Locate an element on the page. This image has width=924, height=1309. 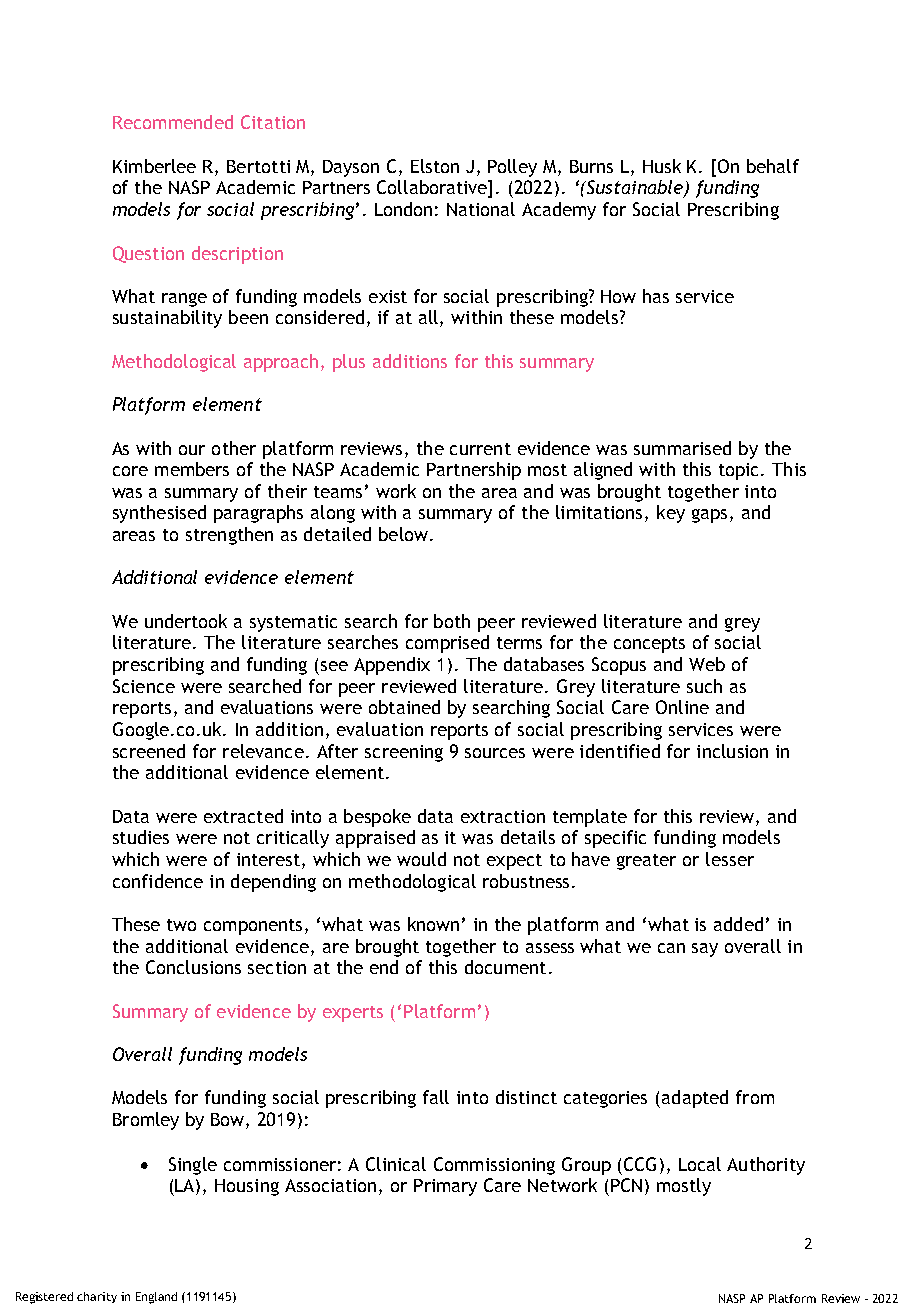
Recommended is located at coordinates (173, 122).
